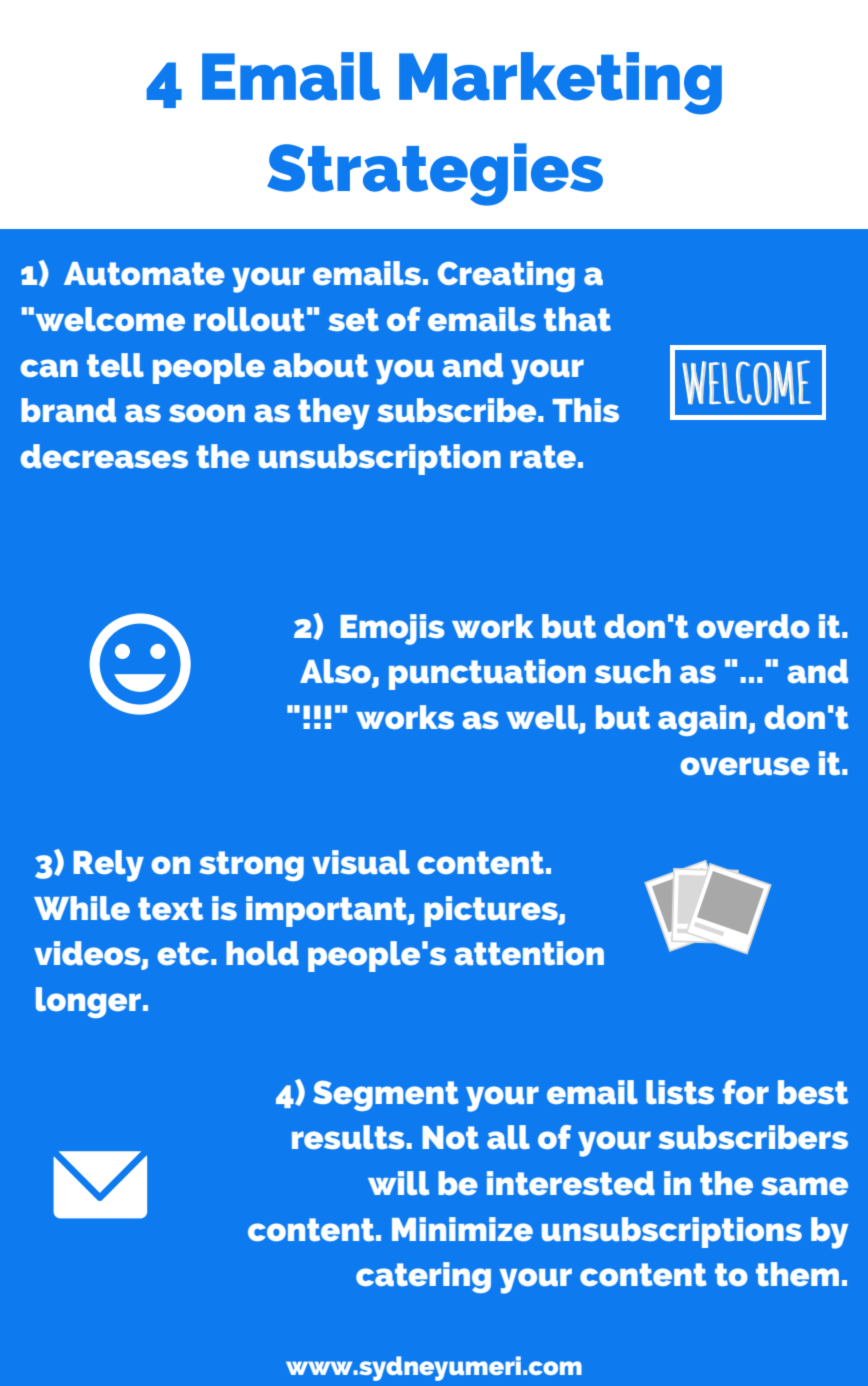  What do you see at coordinates (577, 319) in the image?
I see `that` at bounding box center [577, 319].
